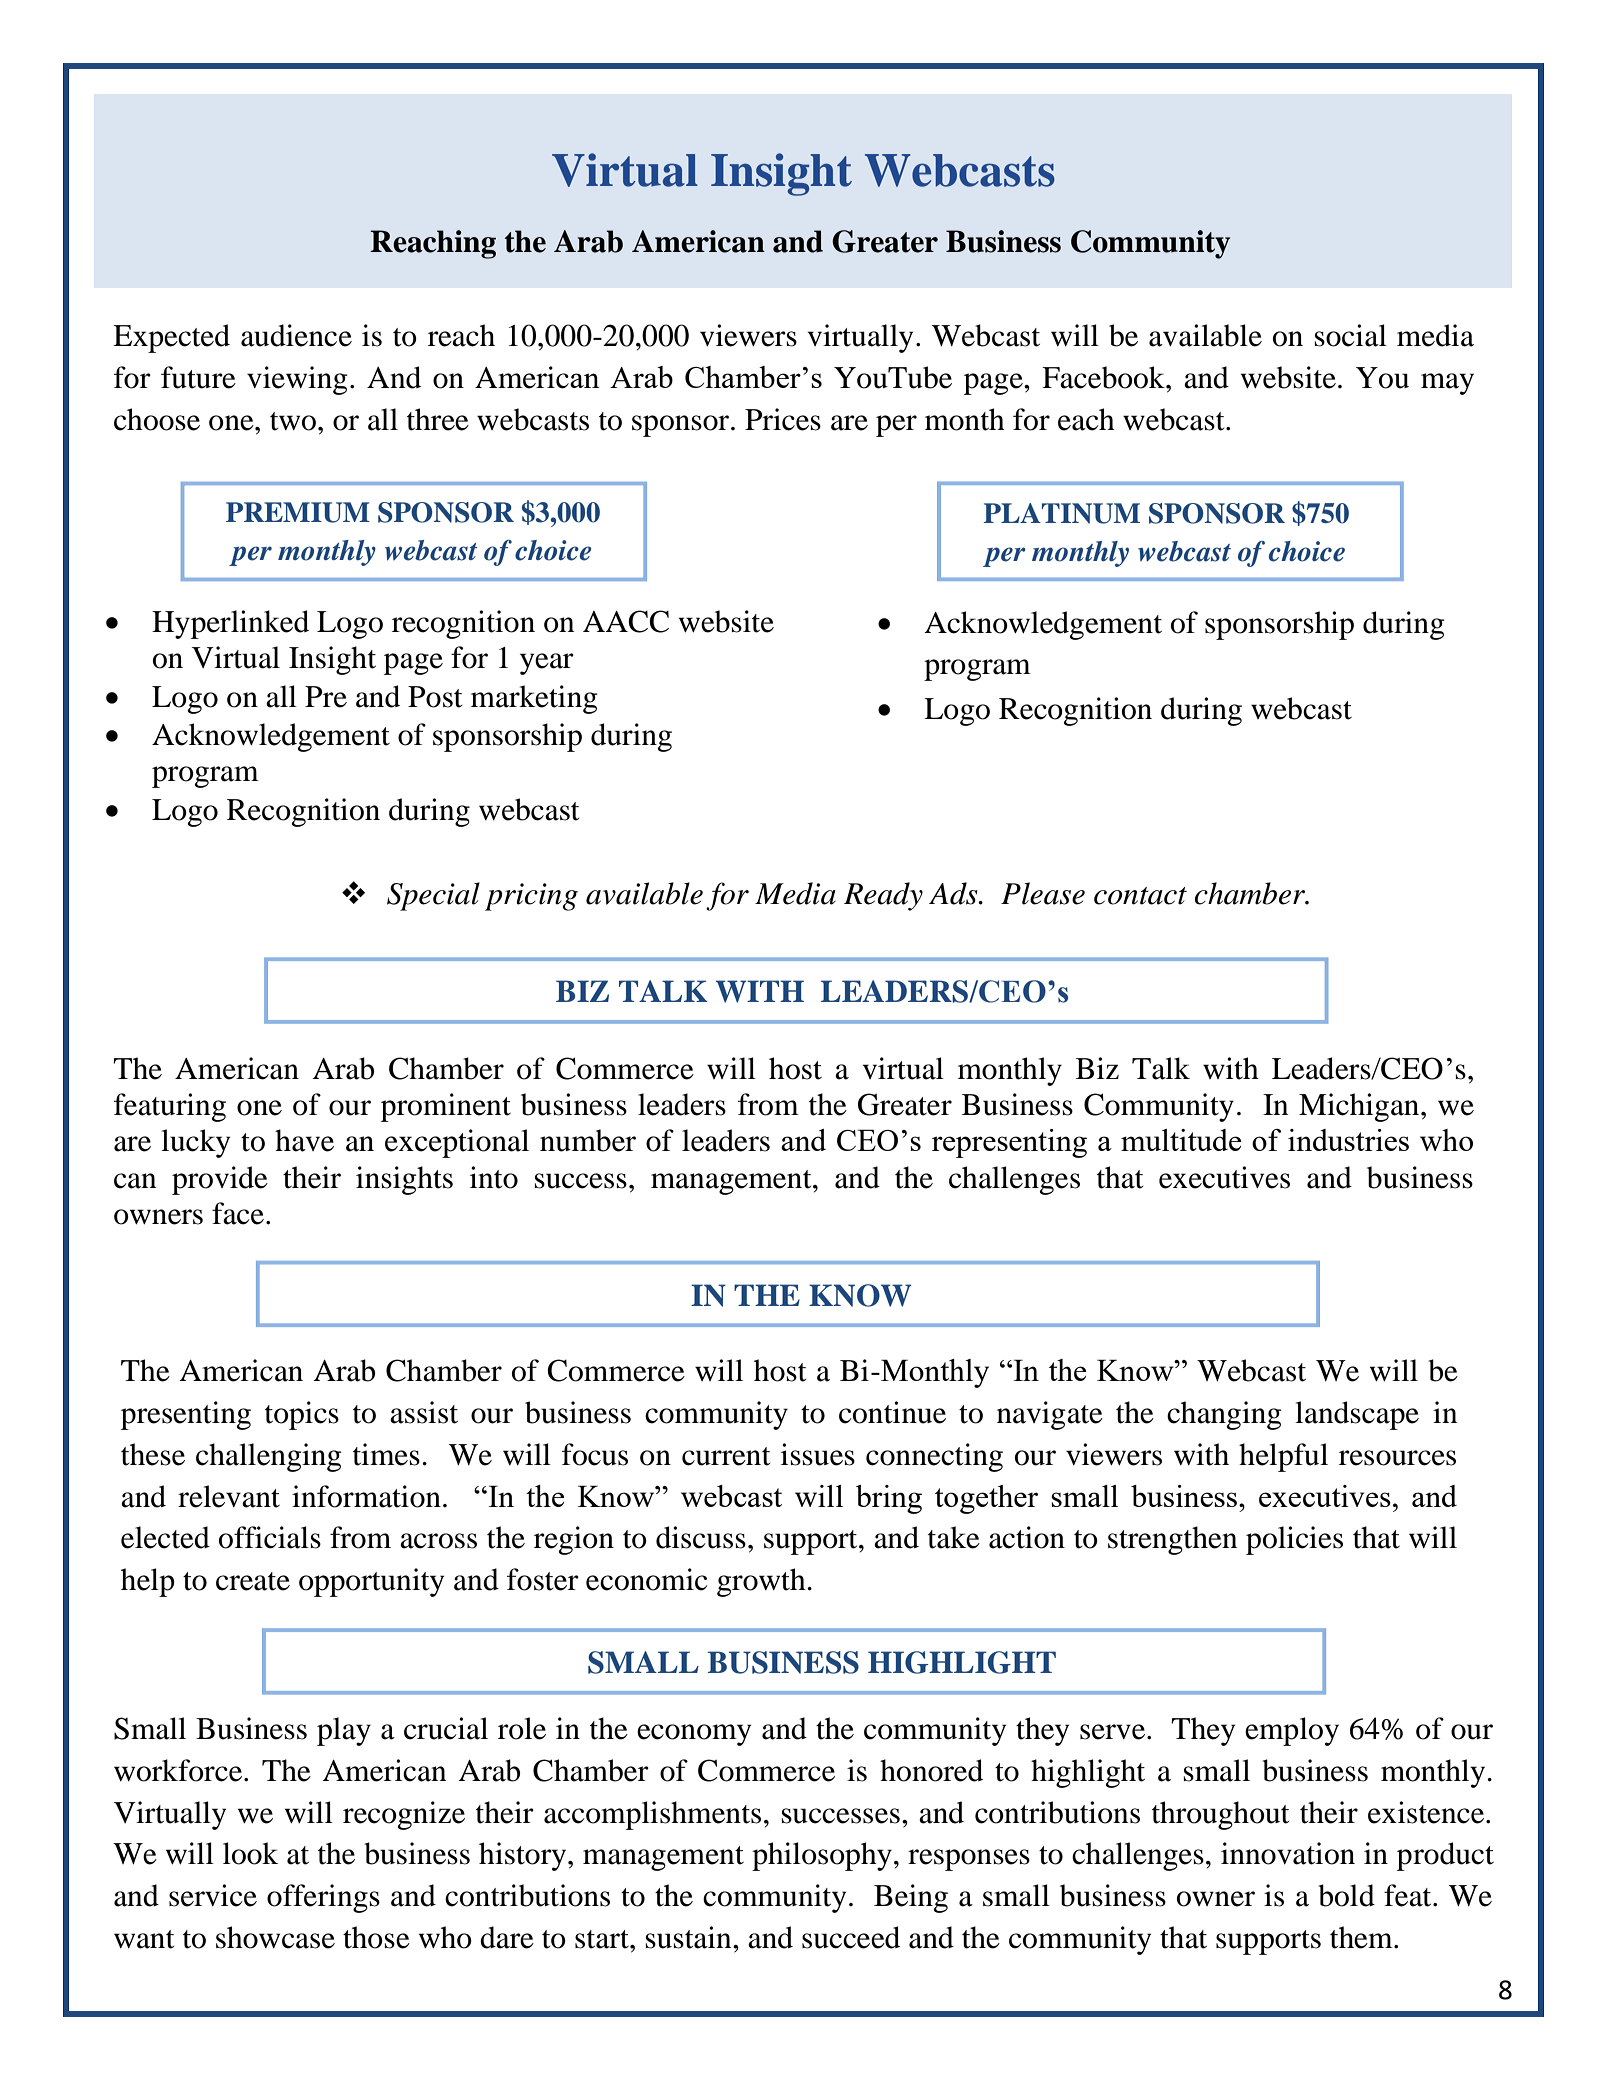 Image resolution: width=1607 pixels, height=2080 pixels. I want to click on continue, so click(892, 1412).
